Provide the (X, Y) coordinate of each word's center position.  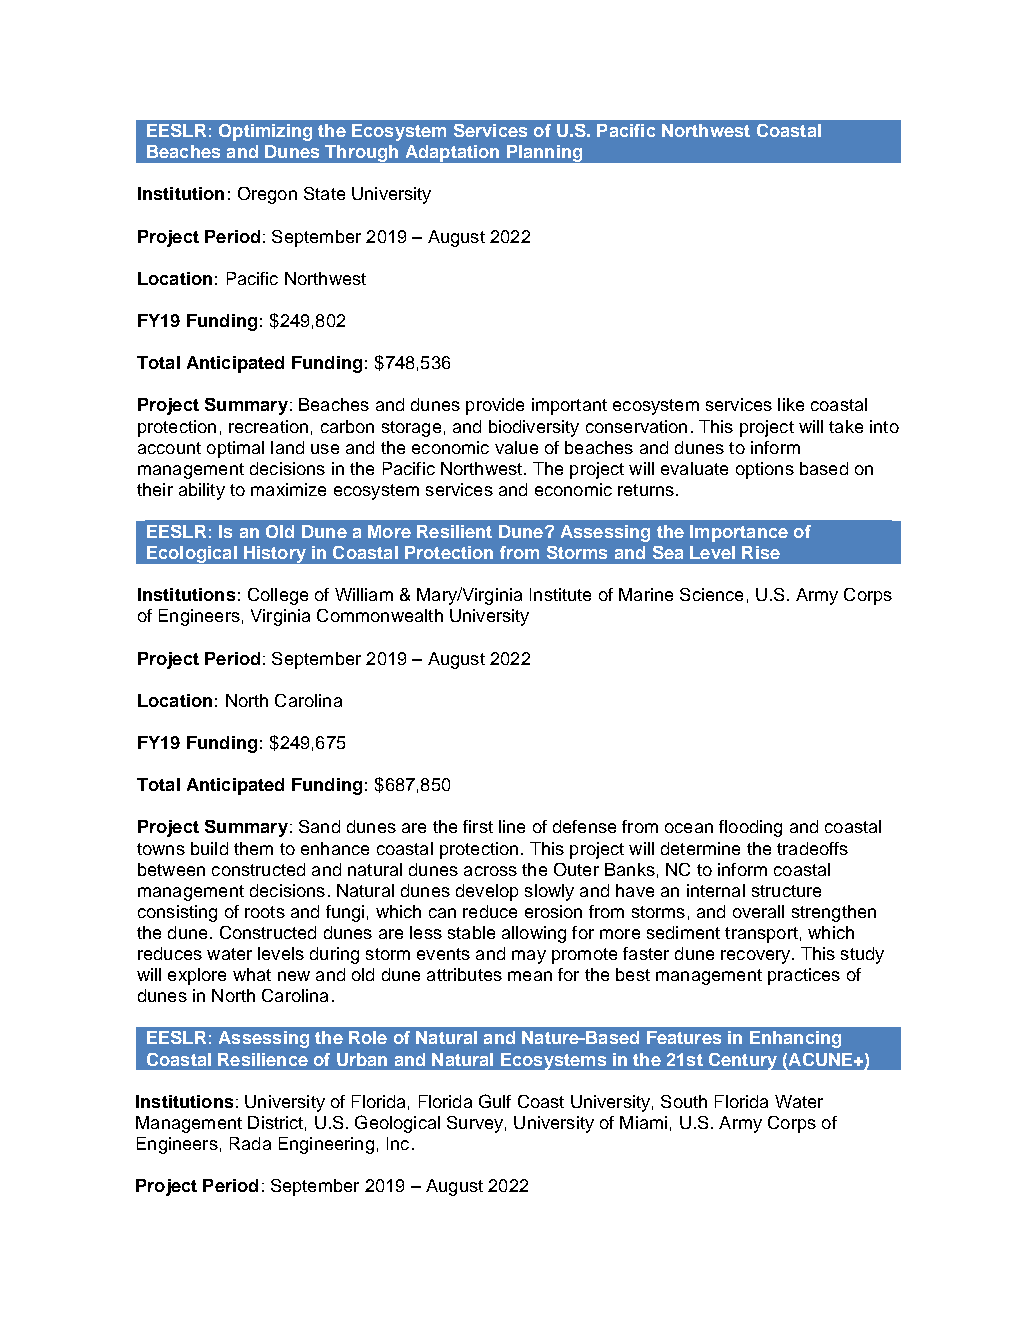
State (324, 193)
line (512, 826)
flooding (750, 828)
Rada (250, 1143)
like (791, 404)
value (516, 447)
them (253, 848)
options (765, 470)
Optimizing (265, 132)
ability (202, 491)
